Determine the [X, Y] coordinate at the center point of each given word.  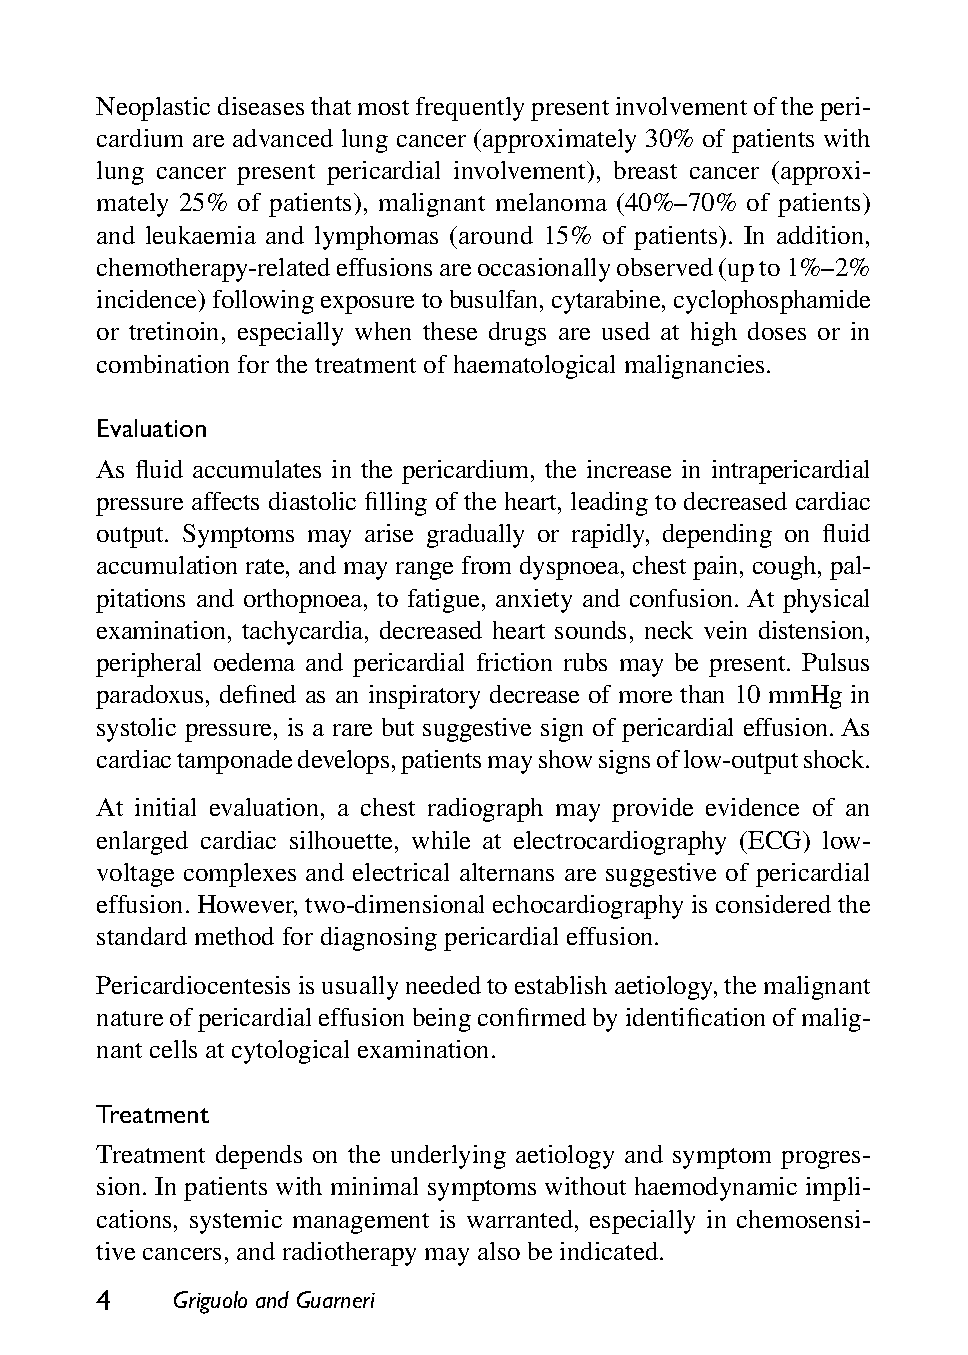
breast [645, 170]
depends [259, 1157]
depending [717, 536]
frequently [470, 109]
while [441, 840]
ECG [775, 840]
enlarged [142, 843]
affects [225, 501]
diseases [261, 106]
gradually [475, 536]
